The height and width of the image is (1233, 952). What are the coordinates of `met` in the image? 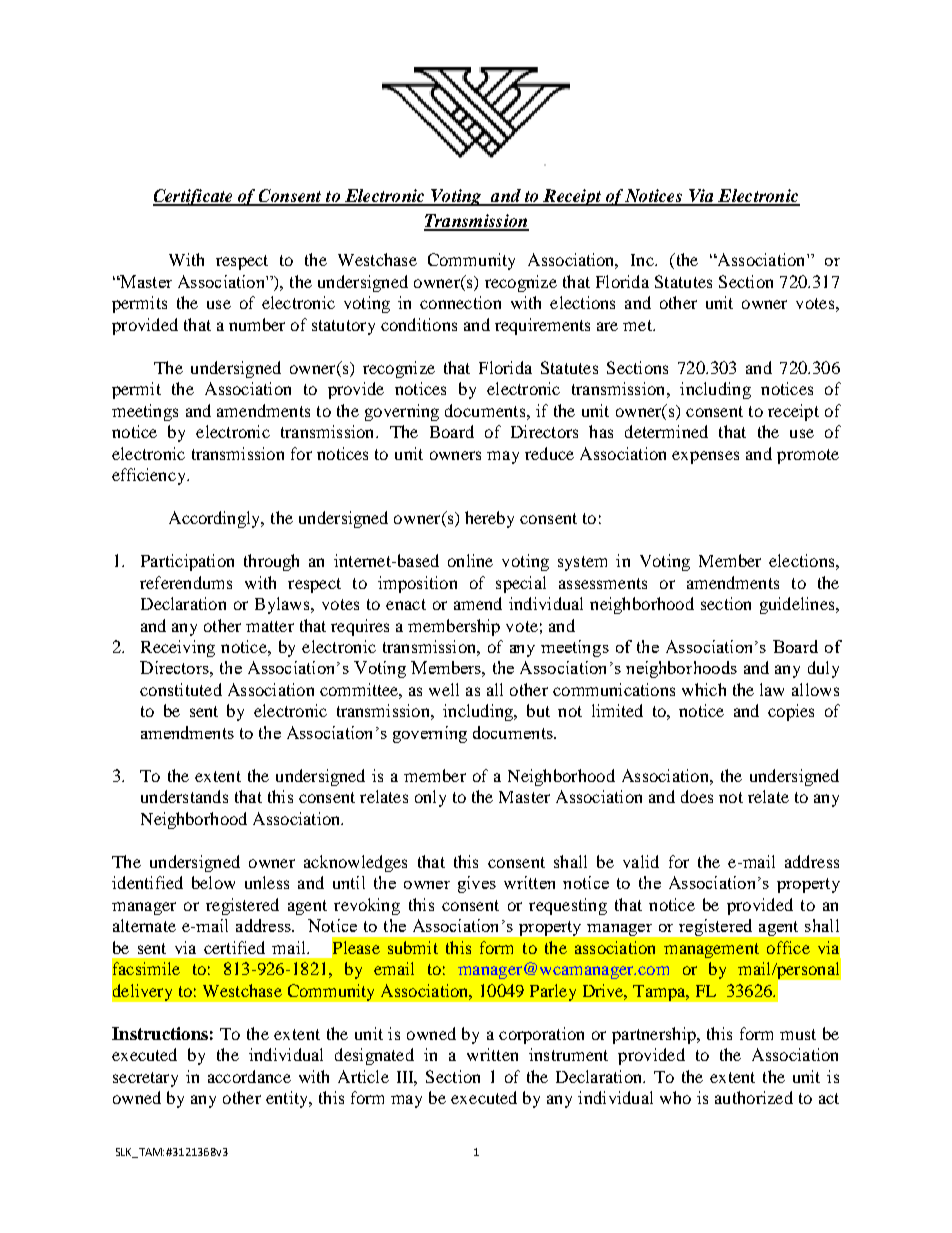 It's located at (638, 325).
